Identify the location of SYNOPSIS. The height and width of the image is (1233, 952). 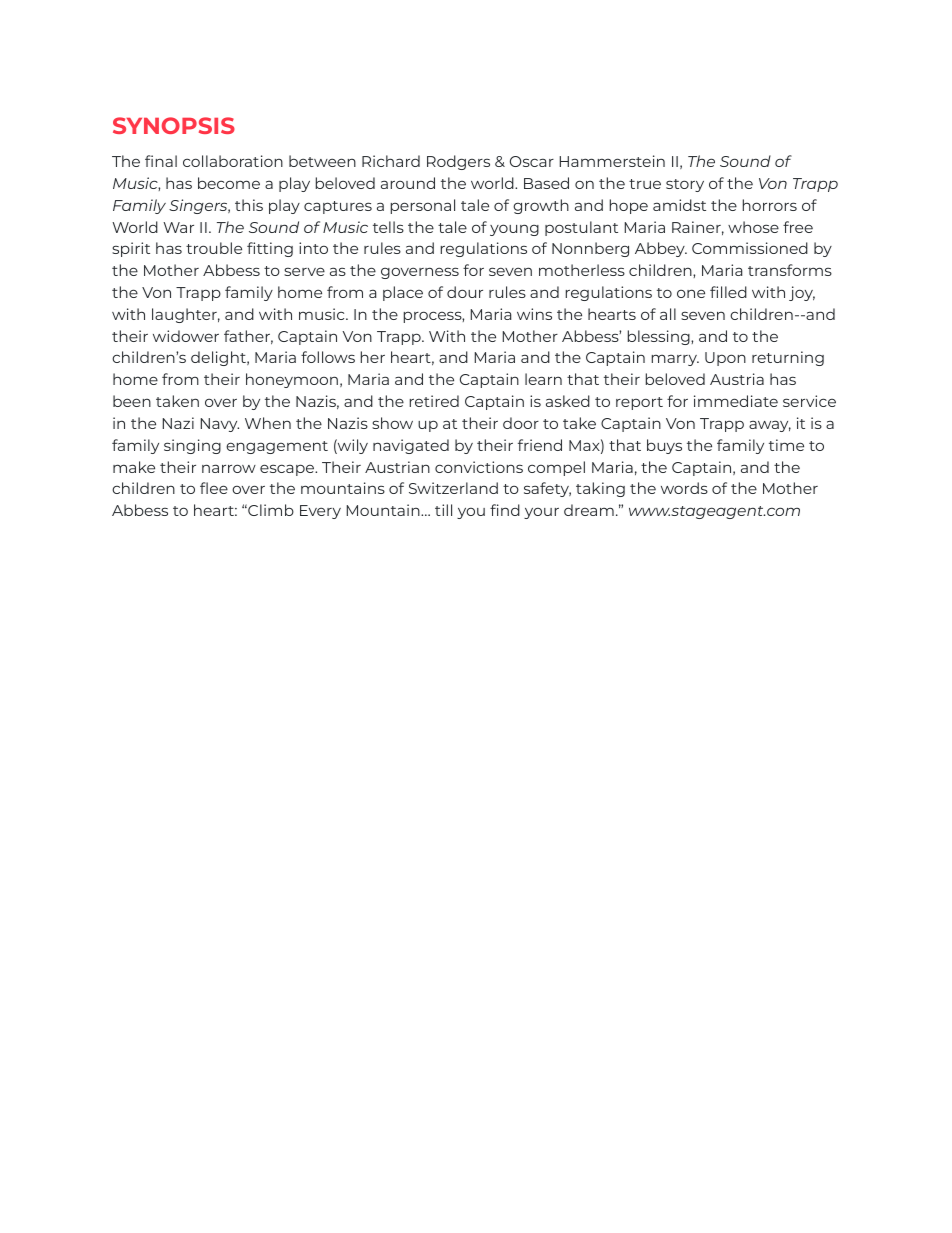
(174, 125).
